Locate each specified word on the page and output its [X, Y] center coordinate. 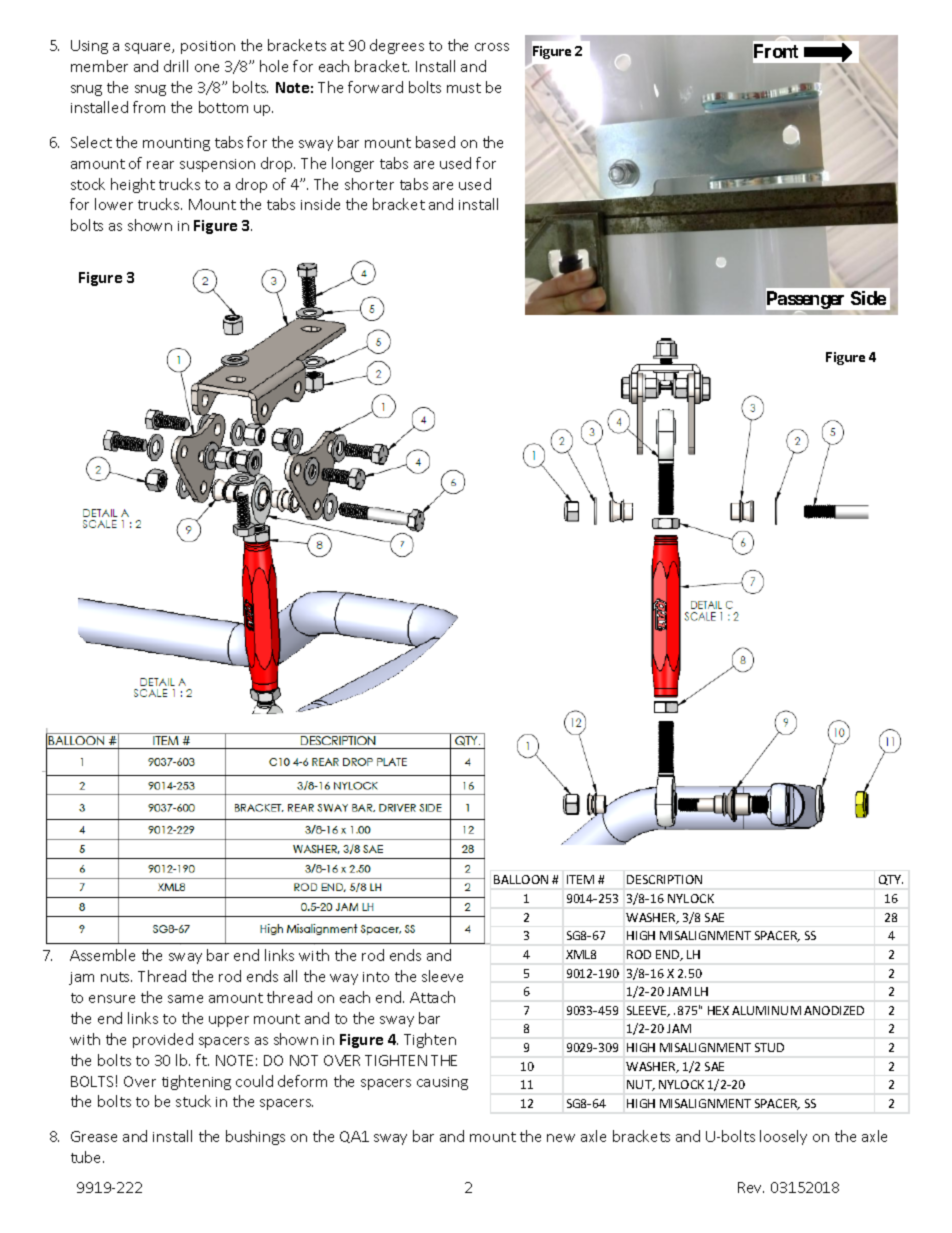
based [435, 142]
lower [114, 204]
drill [176, 66]
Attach [432, 997]
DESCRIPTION [664, 879]
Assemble [102, 955]
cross [492, 47]
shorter [369, 184]
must [464, 88]
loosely [783, 1137]
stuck [193, 1101]
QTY [891, 880]
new [561, 1138]
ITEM [580, 879]
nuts [116, 977]
